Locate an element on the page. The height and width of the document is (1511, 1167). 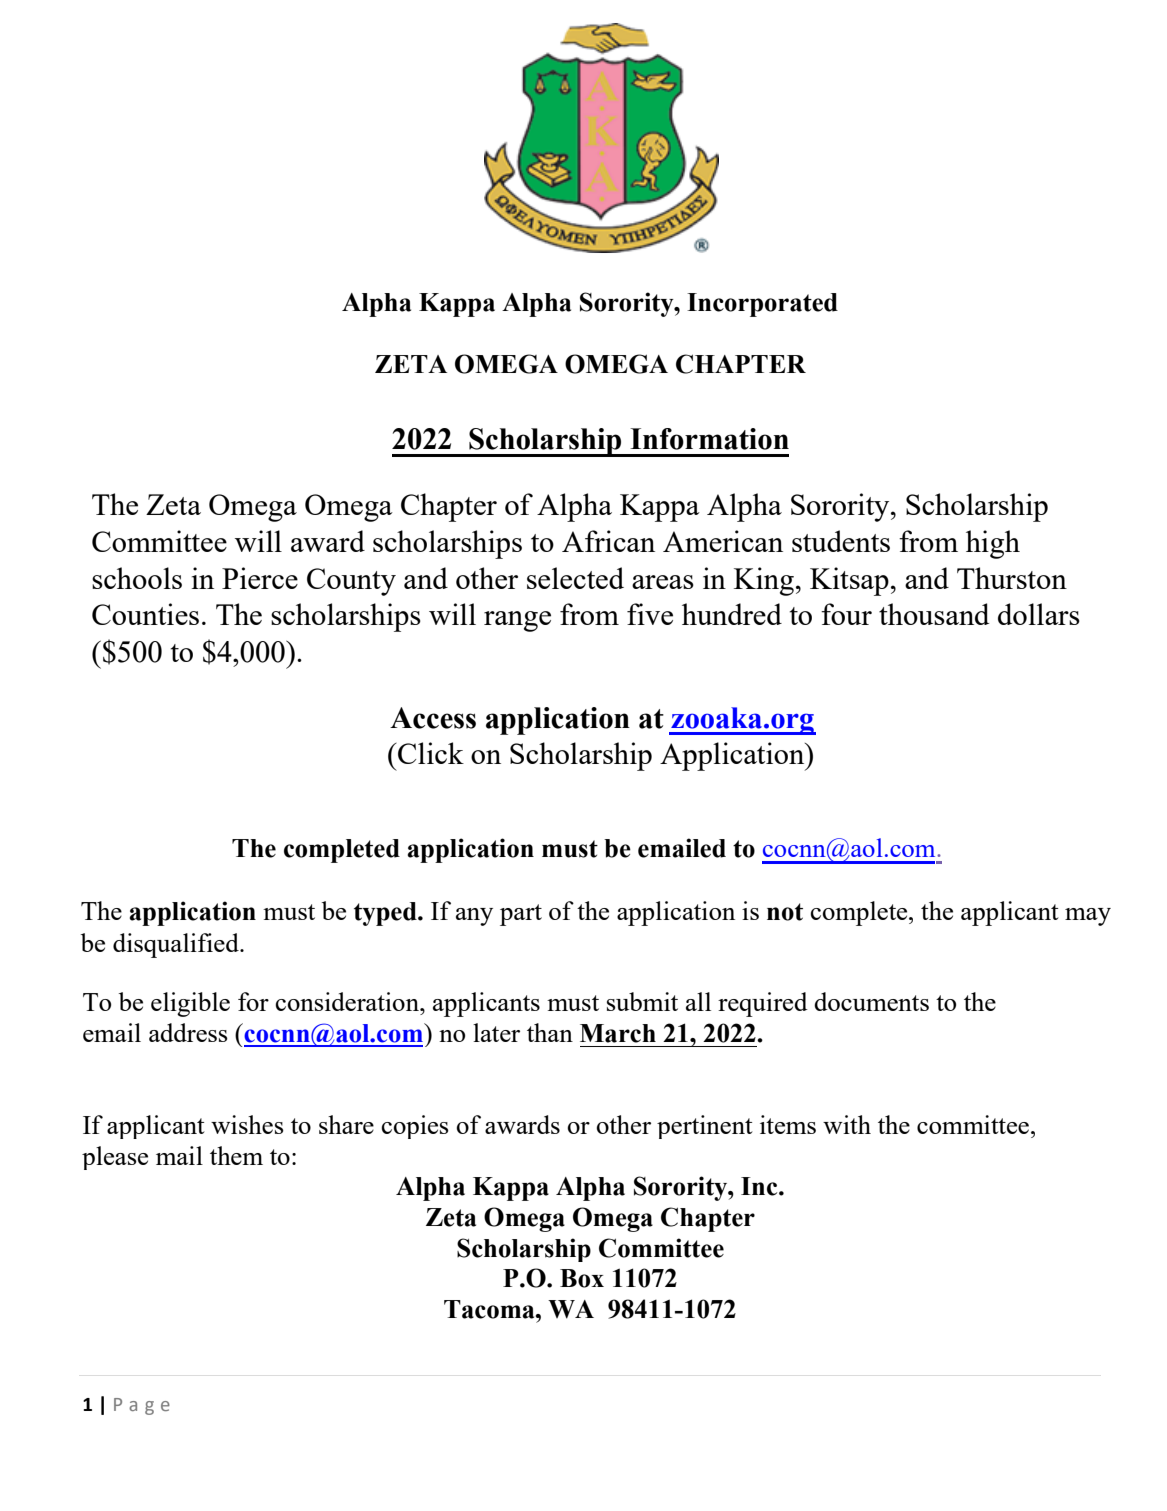
wishes is located at coordinates (247, 1124).
